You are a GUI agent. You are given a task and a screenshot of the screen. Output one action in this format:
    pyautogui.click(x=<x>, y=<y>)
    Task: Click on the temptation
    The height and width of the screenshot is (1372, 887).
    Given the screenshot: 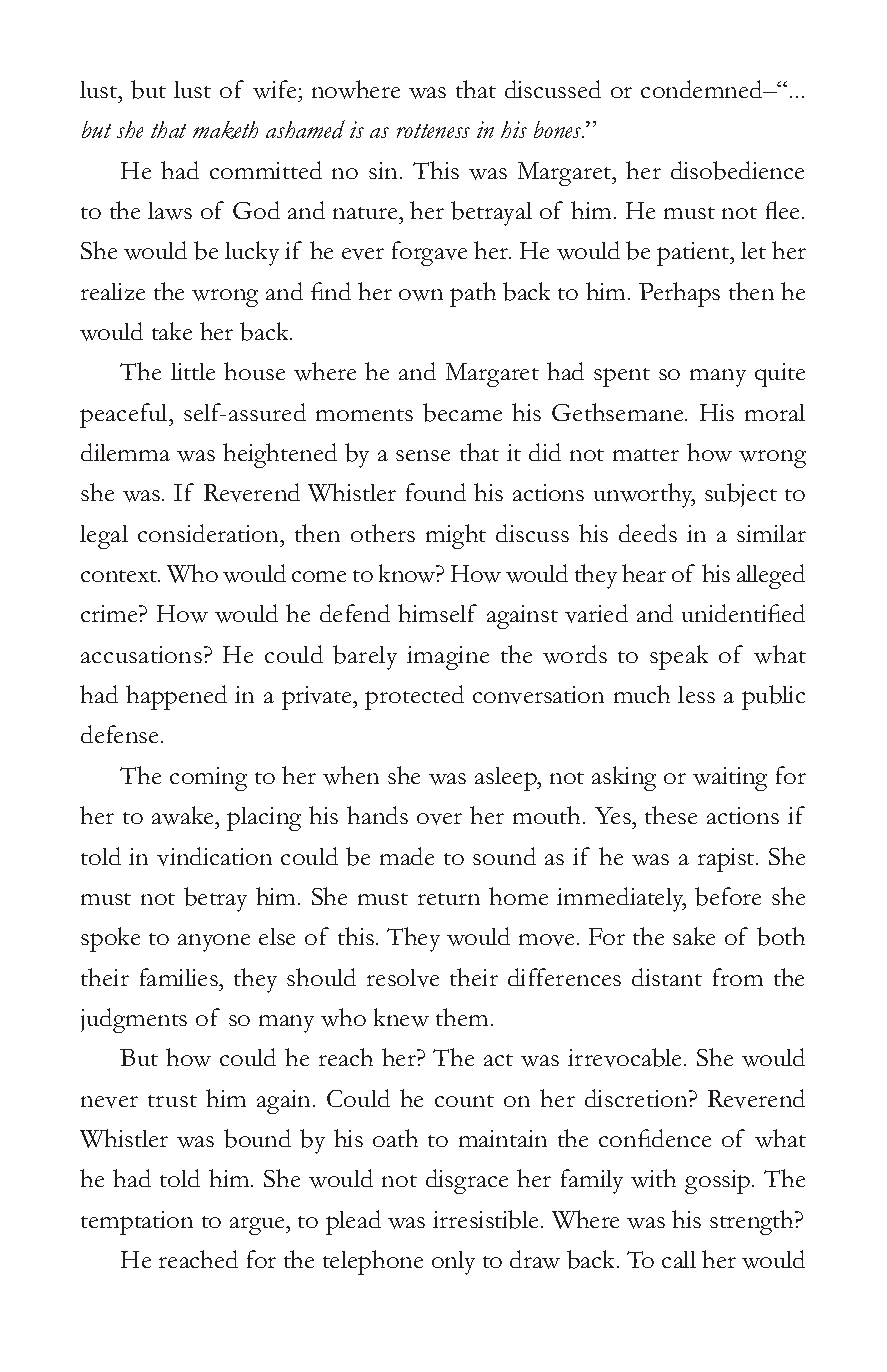 What is the action you would take?
    pyautogui.click(x=137, y=1223)
